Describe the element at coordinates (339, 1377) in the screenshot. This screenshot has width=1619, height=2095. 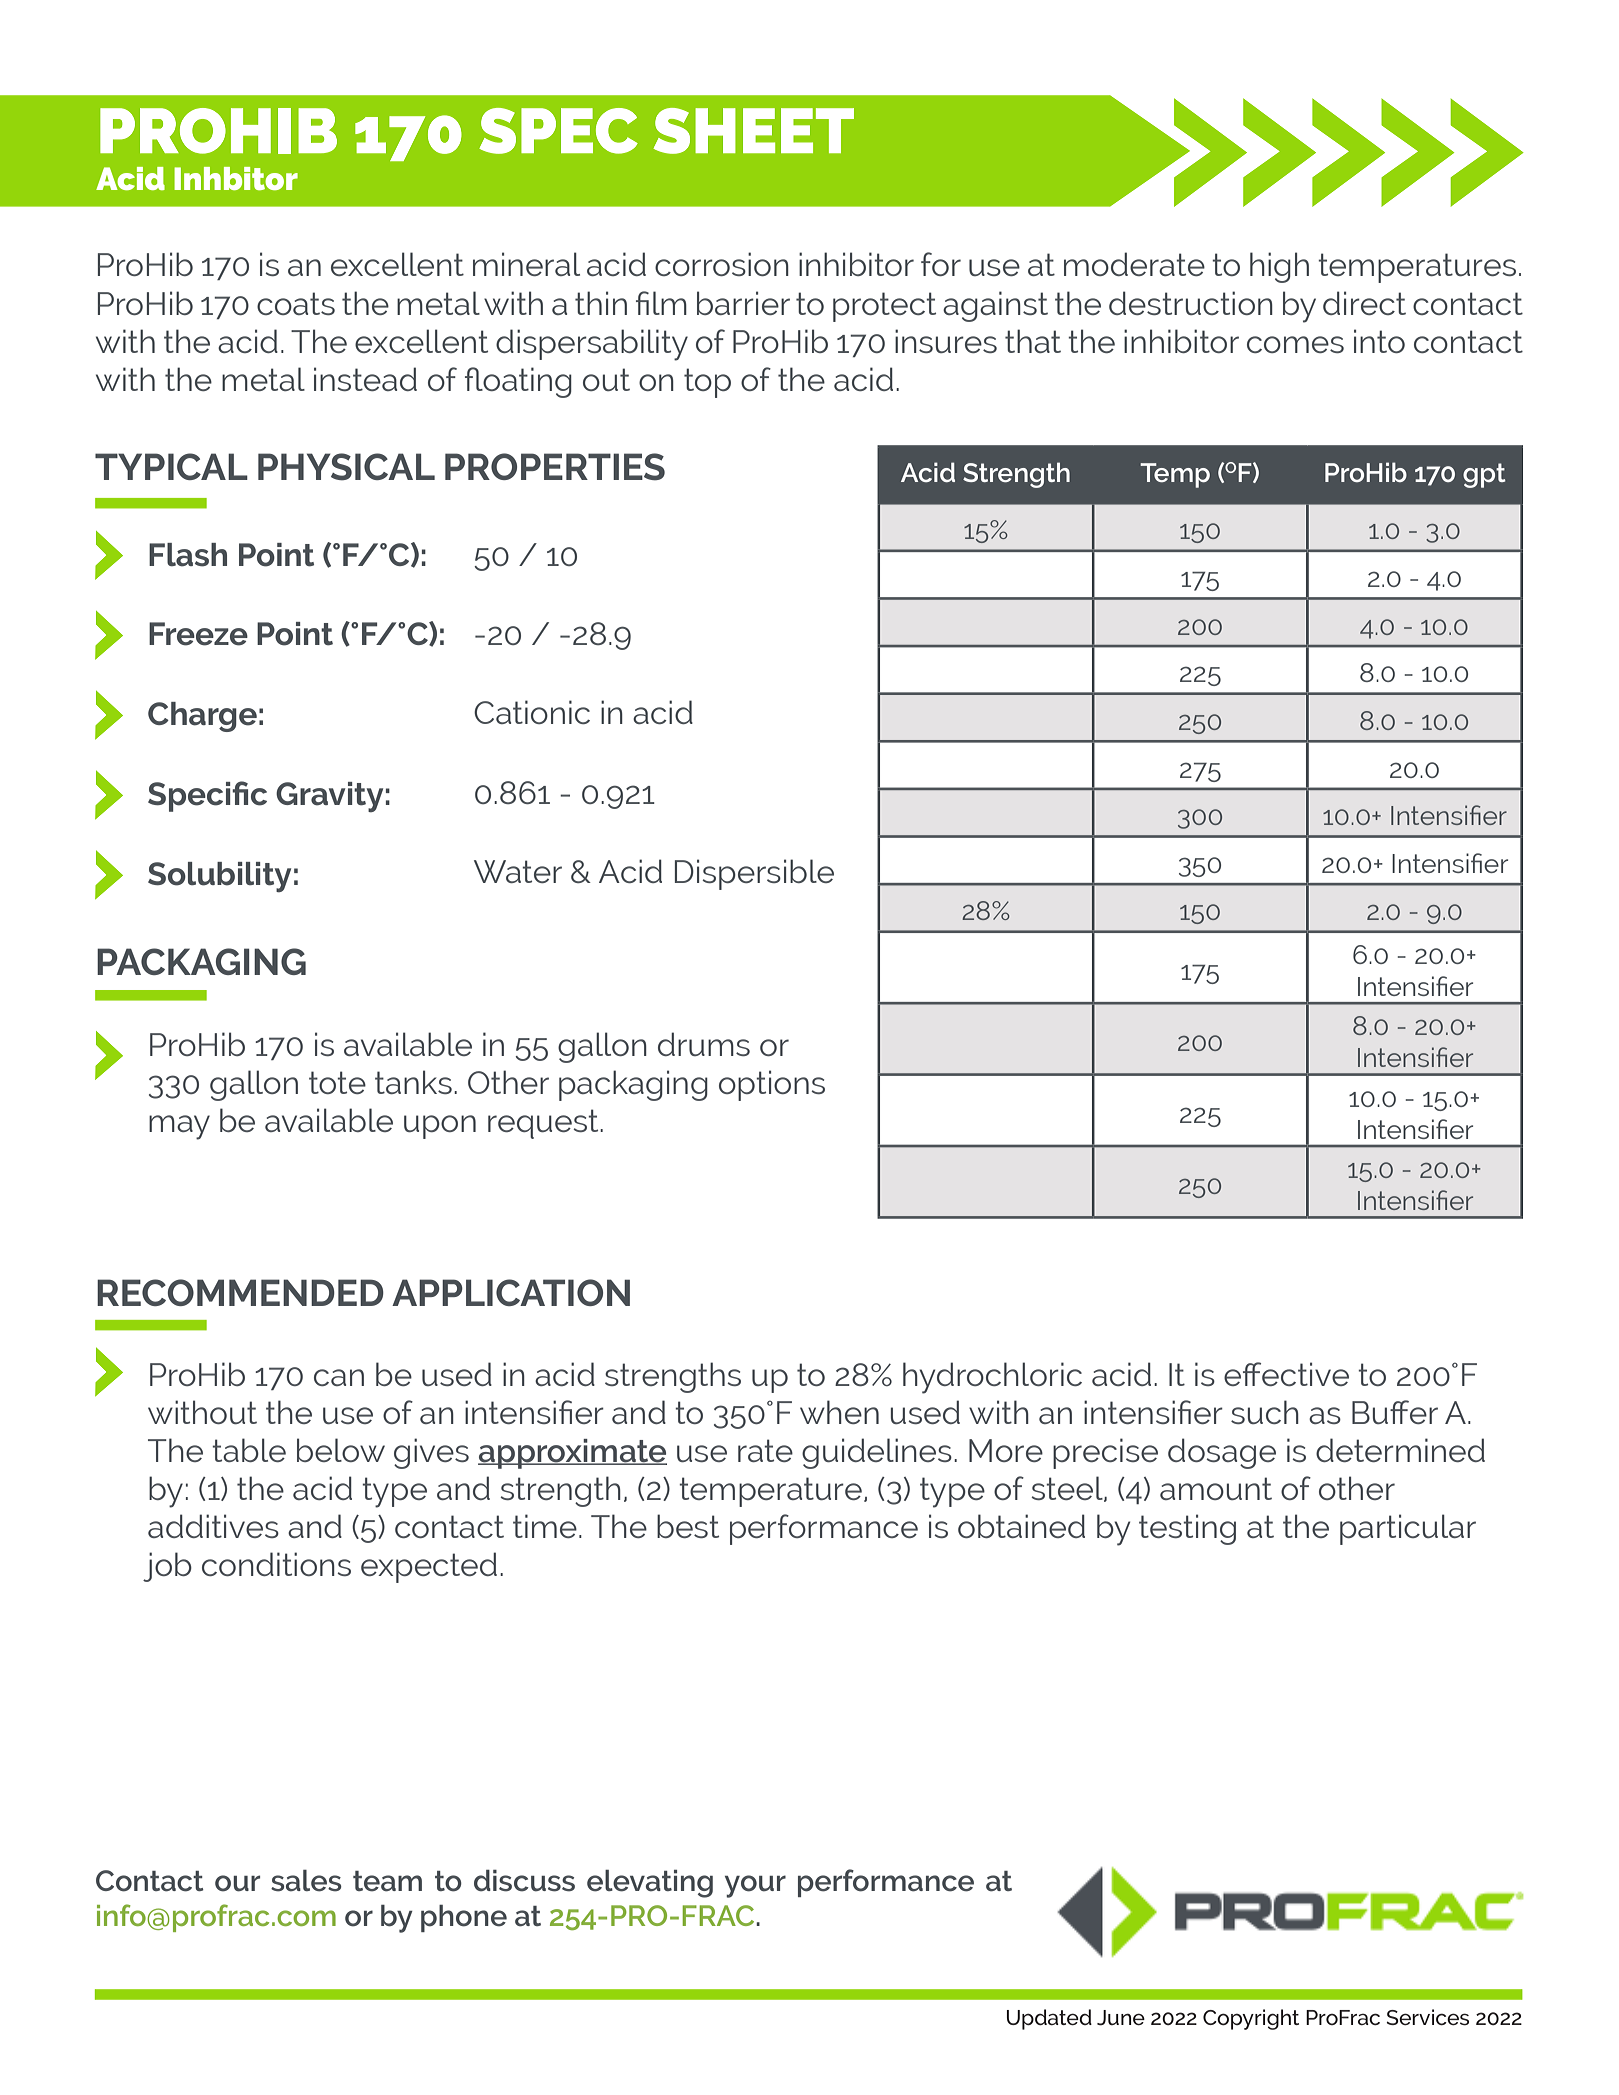
I see `can` at that location.
